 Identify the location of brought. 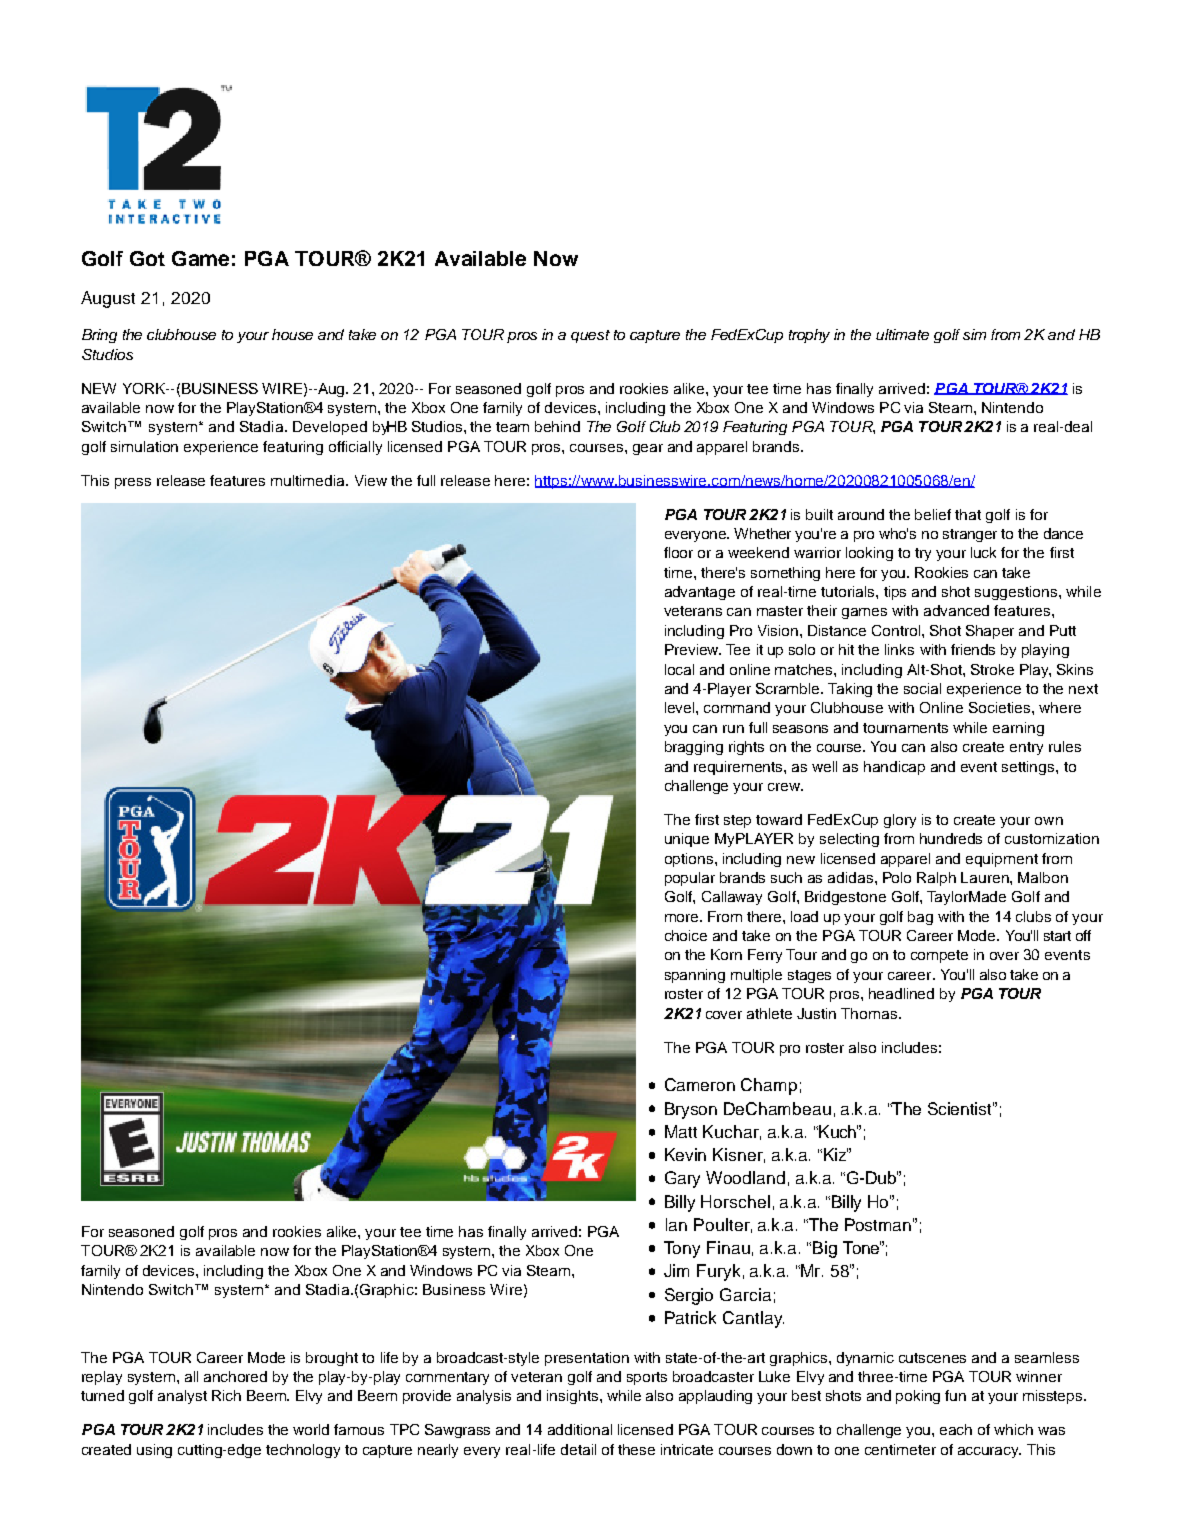
(332, 1359).
